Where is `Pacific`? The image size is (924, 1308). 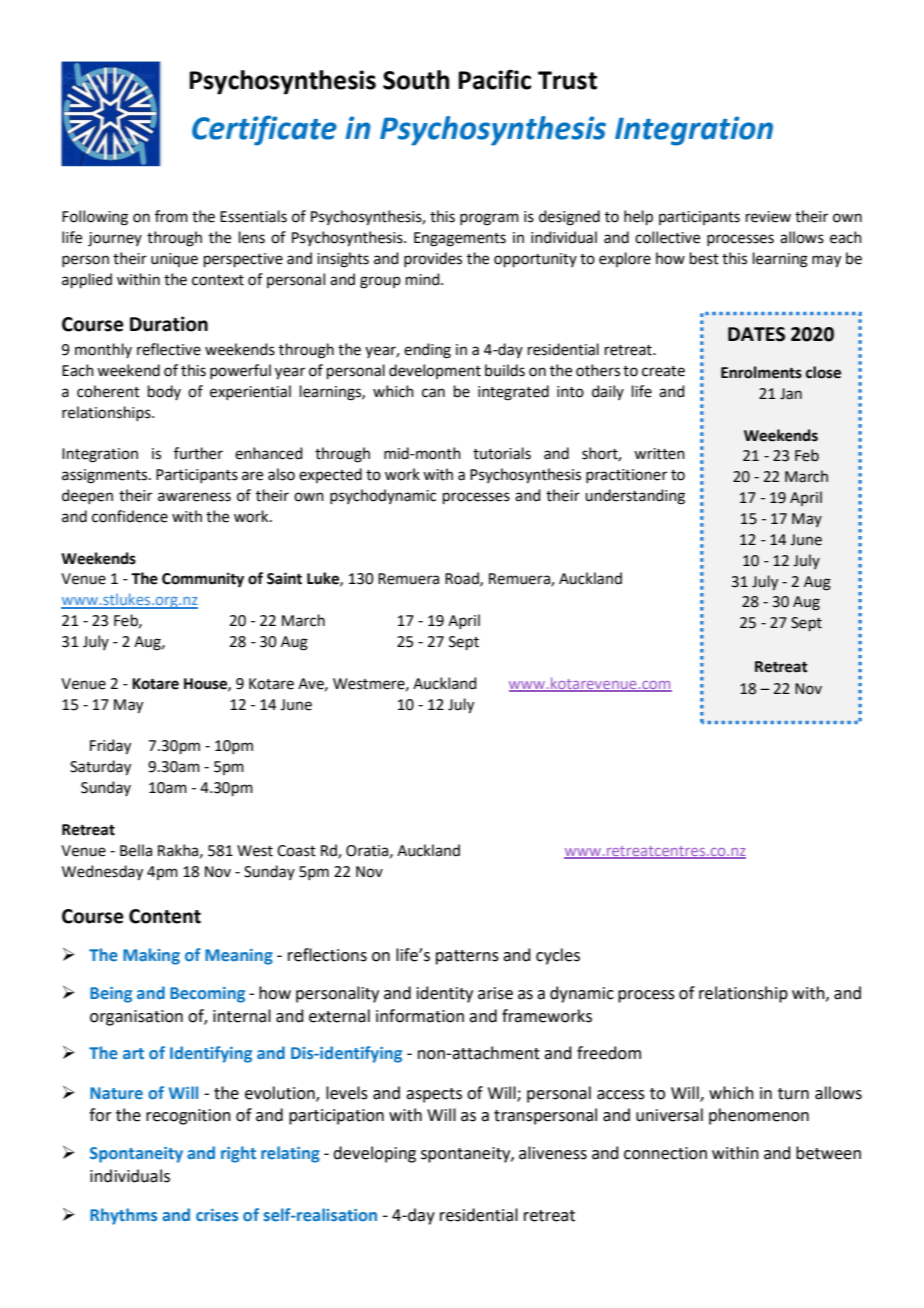
Pacific is located at coordinates (494, 79).
